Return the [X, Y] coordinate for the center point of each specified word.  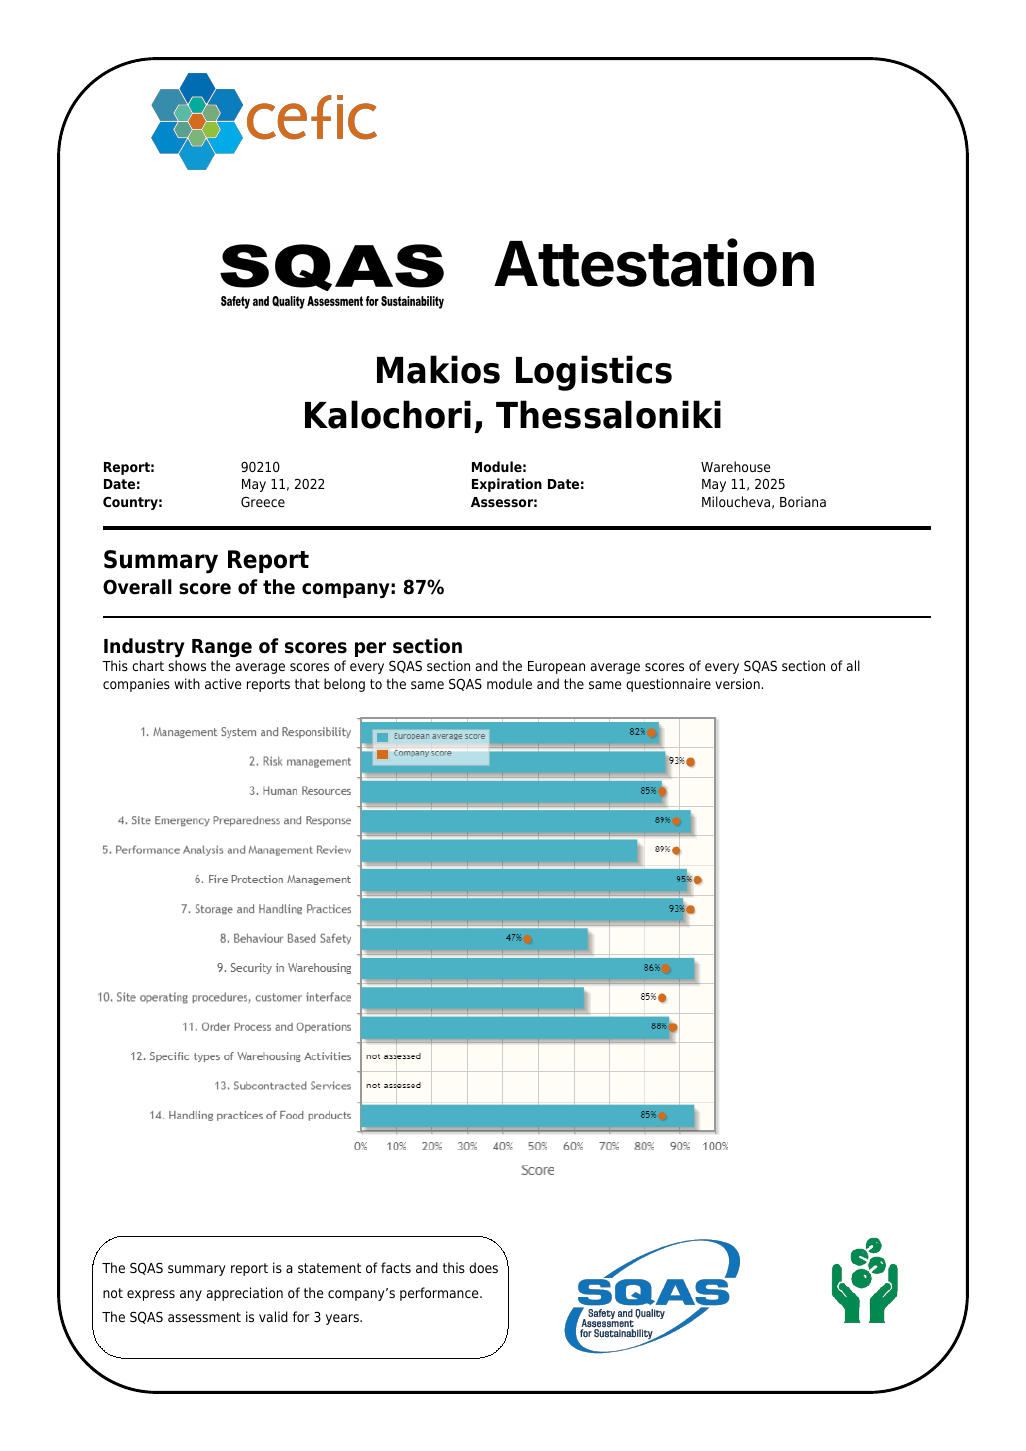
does [483, 1267]
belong [344, 685]
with [187, 683]
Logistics [594, 373]
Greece [263, 501]
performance [440, 1294]
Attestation [654, 263]
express [151, 1295]
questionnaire [668, 685]
